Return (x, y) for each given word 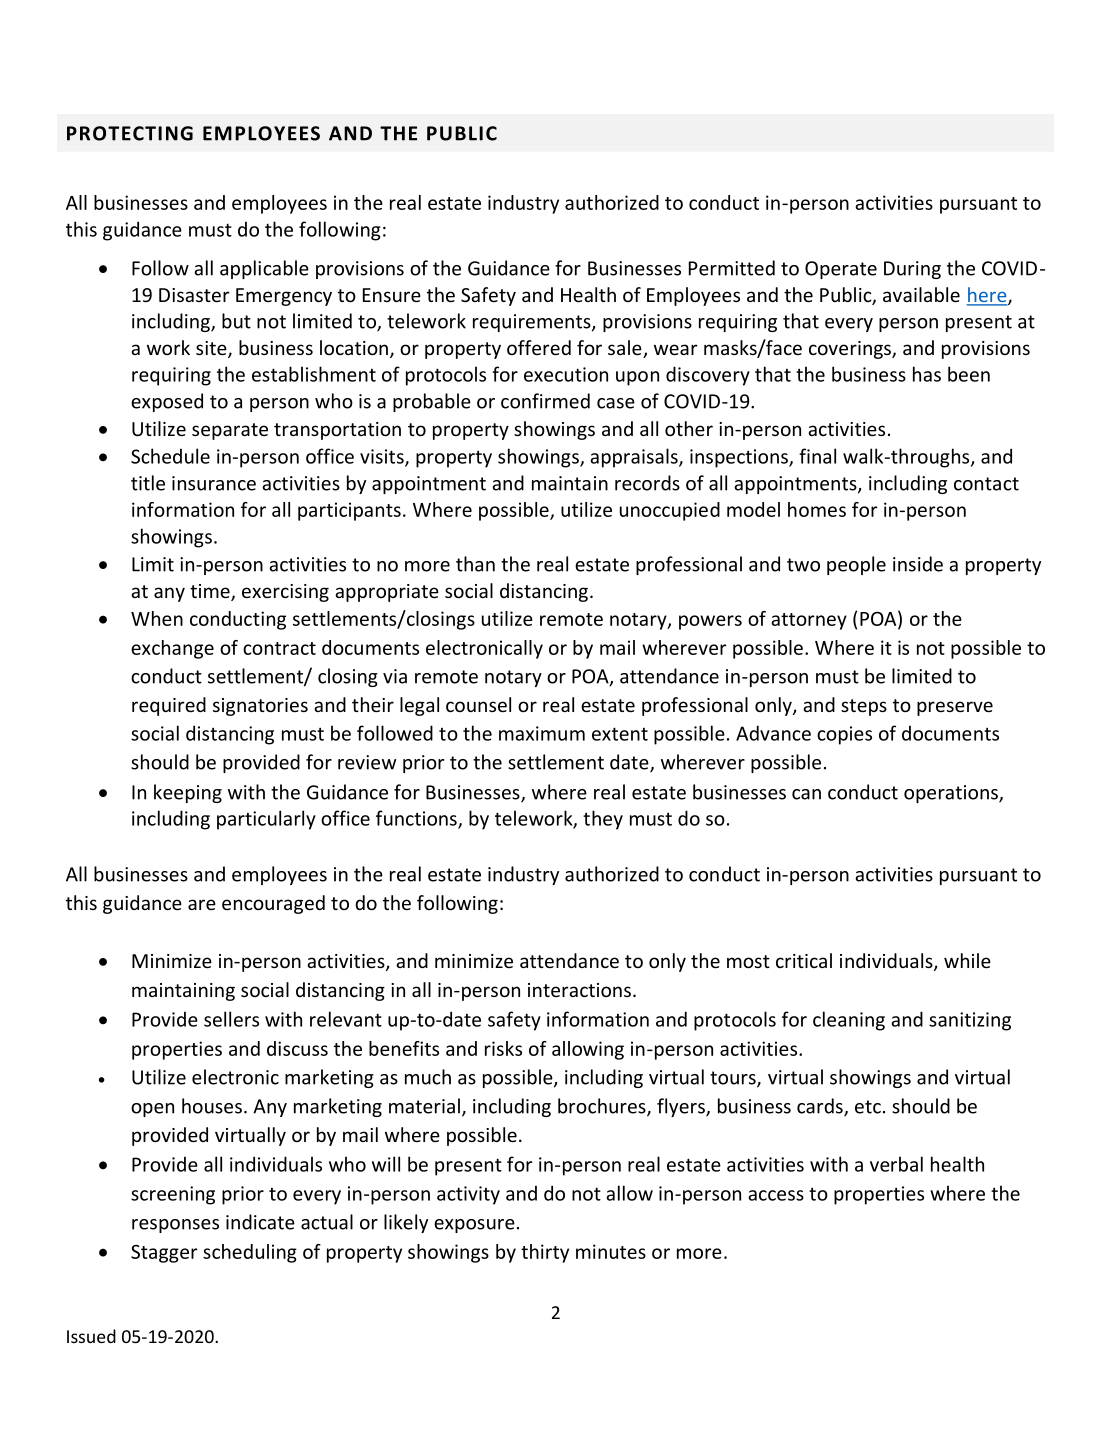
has (927, 374)
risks (503, 1048)
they (603, 820)
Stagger (164, 1254)
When (157, 618)
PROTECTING (130, 133)
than (475, 564)
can (806, 794)
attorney (809, 621)
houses (212, 1106)
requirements (533, 323)
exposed (167, 402)
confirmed (545, 401)
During (912, 270)
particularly (266, 820)
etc (868, 1107)
